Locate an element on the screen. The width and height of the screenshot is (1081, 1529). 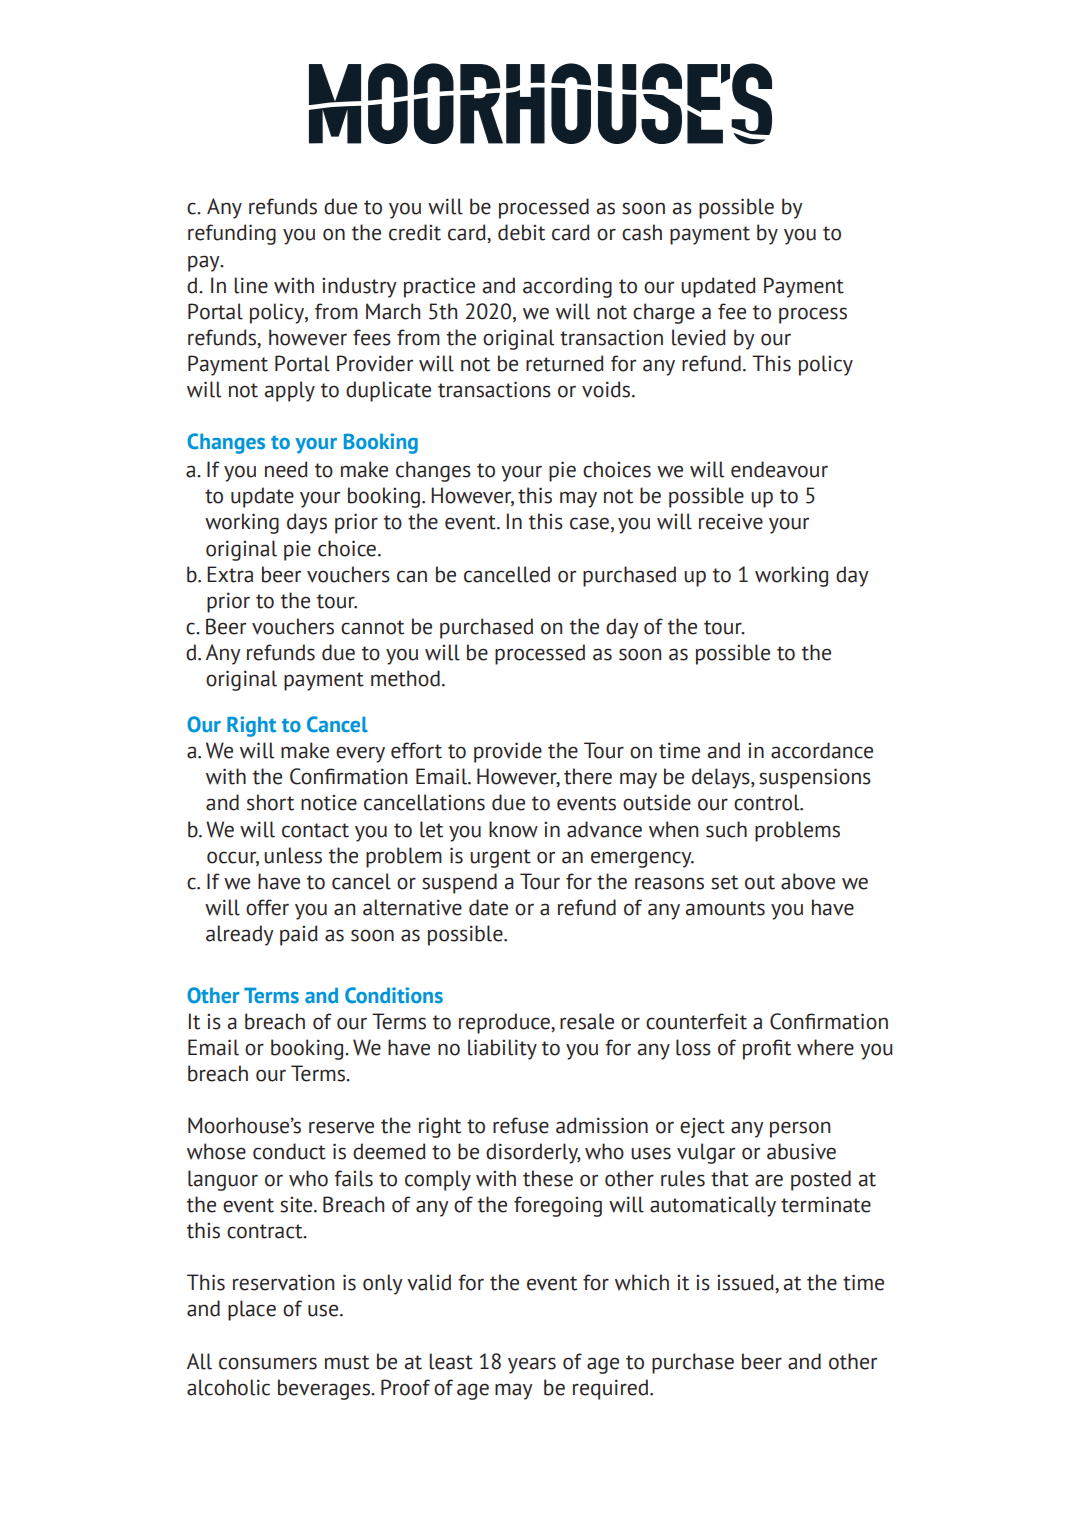
line is located at coordinates (251, 285).
